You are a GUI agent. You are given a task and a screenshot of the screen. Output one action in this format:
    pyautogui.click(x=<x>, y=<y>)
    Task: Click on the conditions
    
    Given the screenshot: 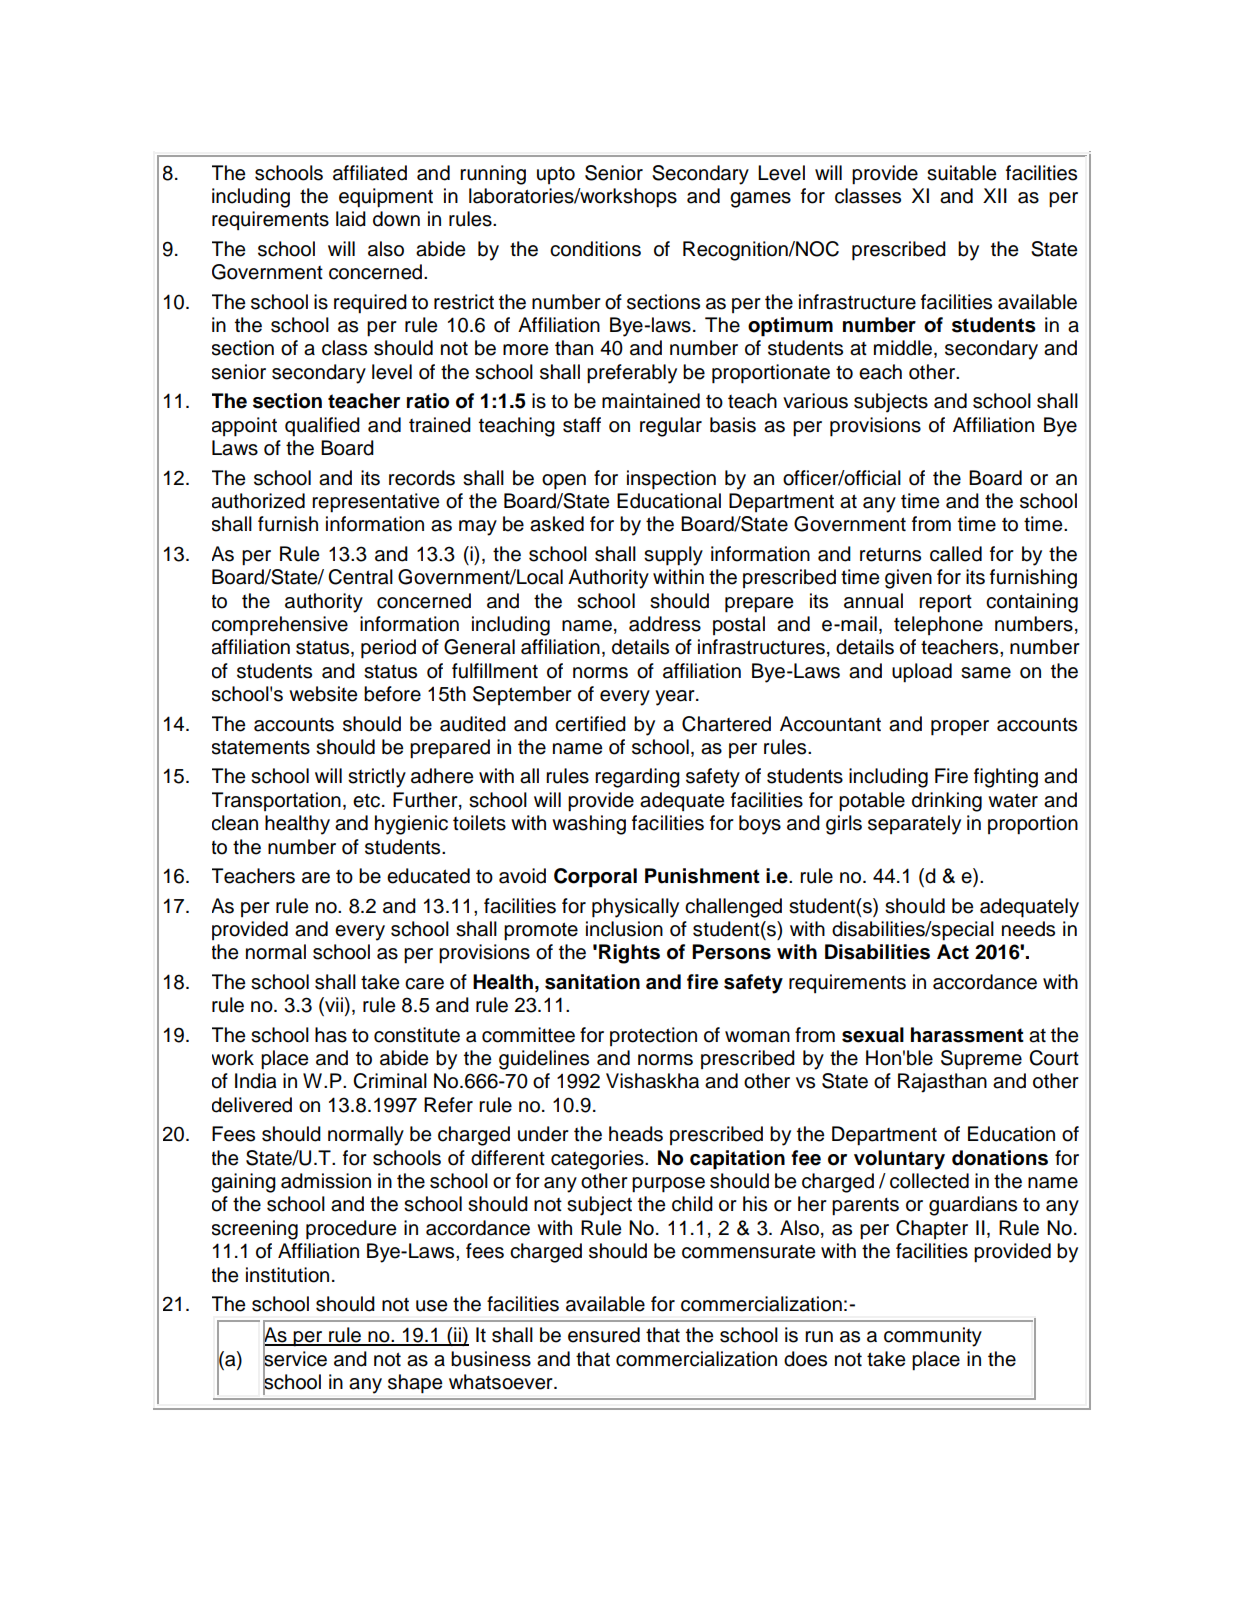 What is the action you would take?
    pyautogui.click(x=595, y=249)
